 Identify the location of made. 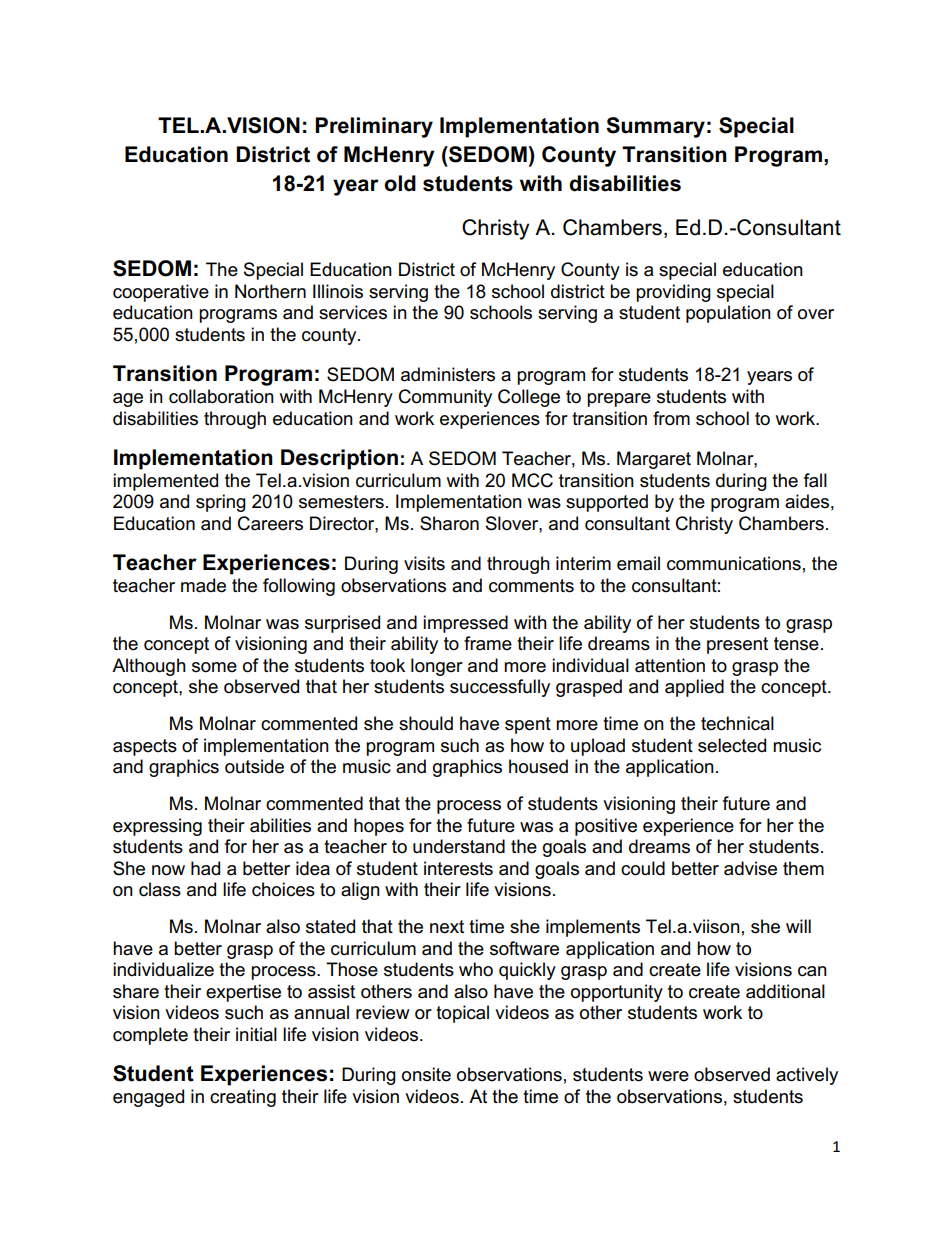
(203, 585).
